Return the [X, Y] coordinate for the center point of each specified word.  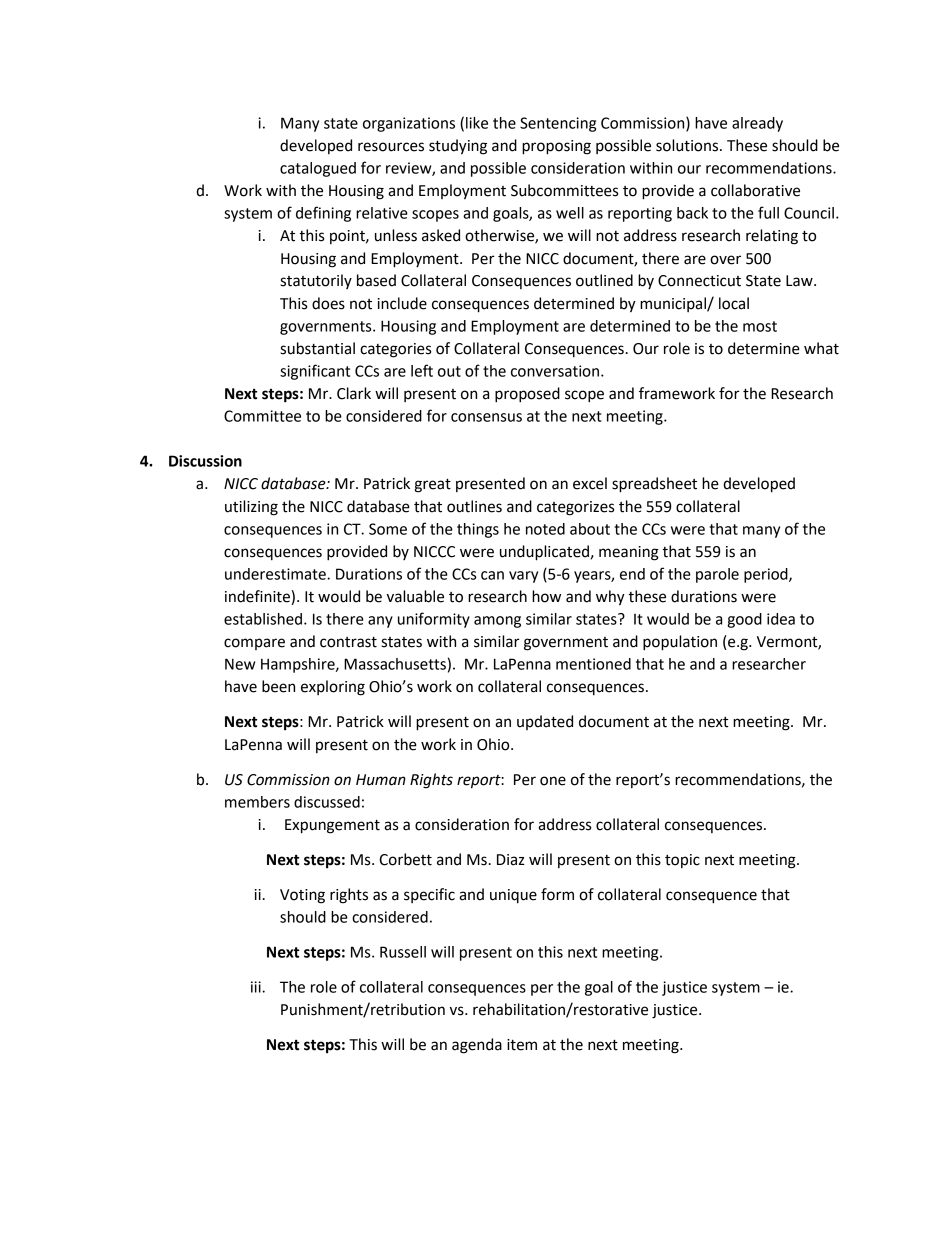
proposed [527, 395]
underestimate [276, 574]
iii [257, 987]
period [767, 575]
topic [682, 861]
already [757, 124]
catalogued [318, 169]
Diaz [511, 860]
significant [315, 372]
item [522, 1045]
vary [523, 577]
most [760, 326]
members [257, 802]
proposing [556, 147]
